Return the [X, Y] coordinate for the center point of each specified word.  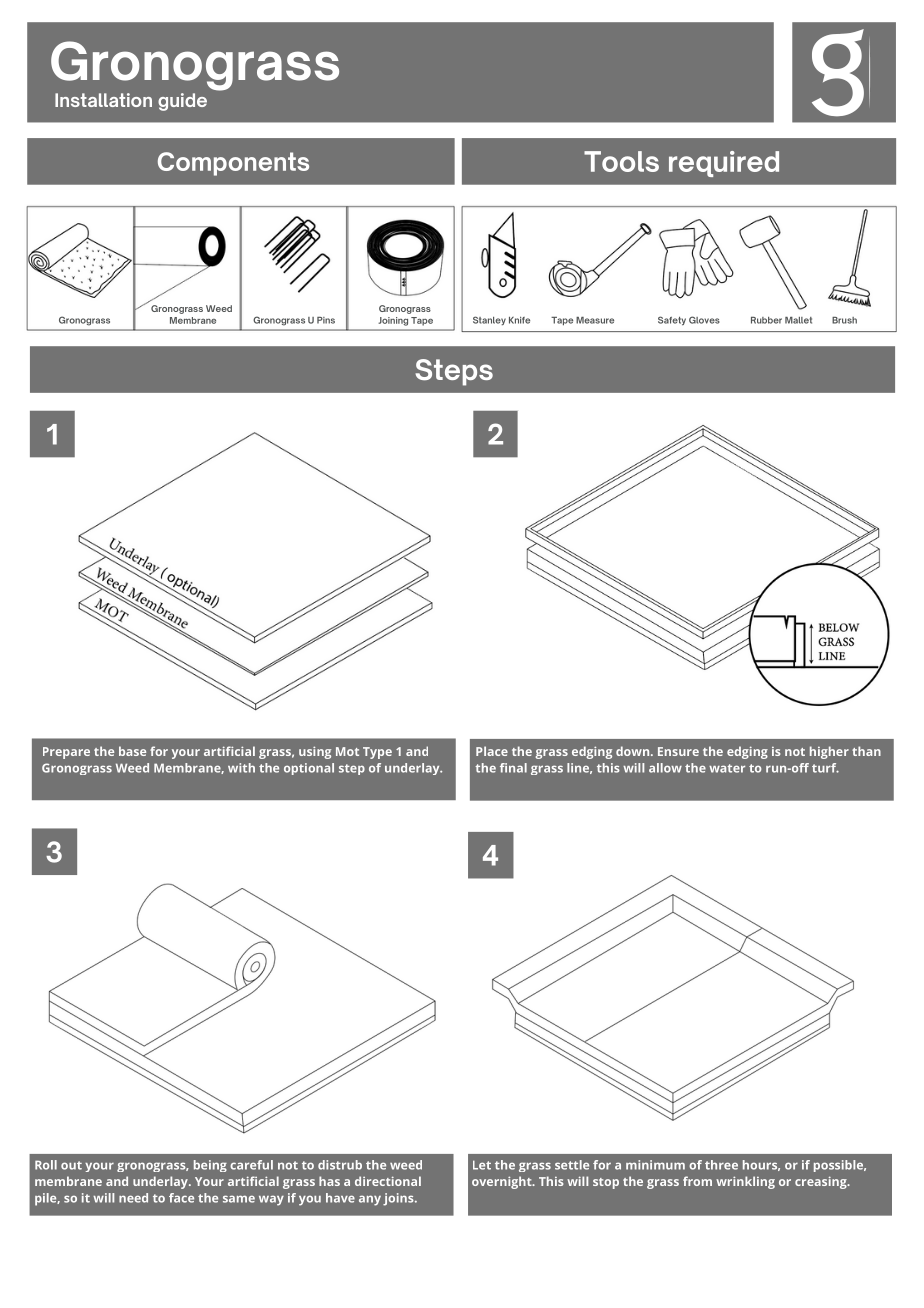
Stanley [489, 320]
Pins [326, 320]
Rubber [766, 320]
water [727, 768]
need [133, 1198]
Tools [621, 161]
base [132, 751]
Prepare [66, 753]
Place [492, 751]
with [241, 768]
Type [377, 753]
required [724, 164]
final [513, 768]
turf [825, 768]
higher [829, 752]
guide [182, 102]
